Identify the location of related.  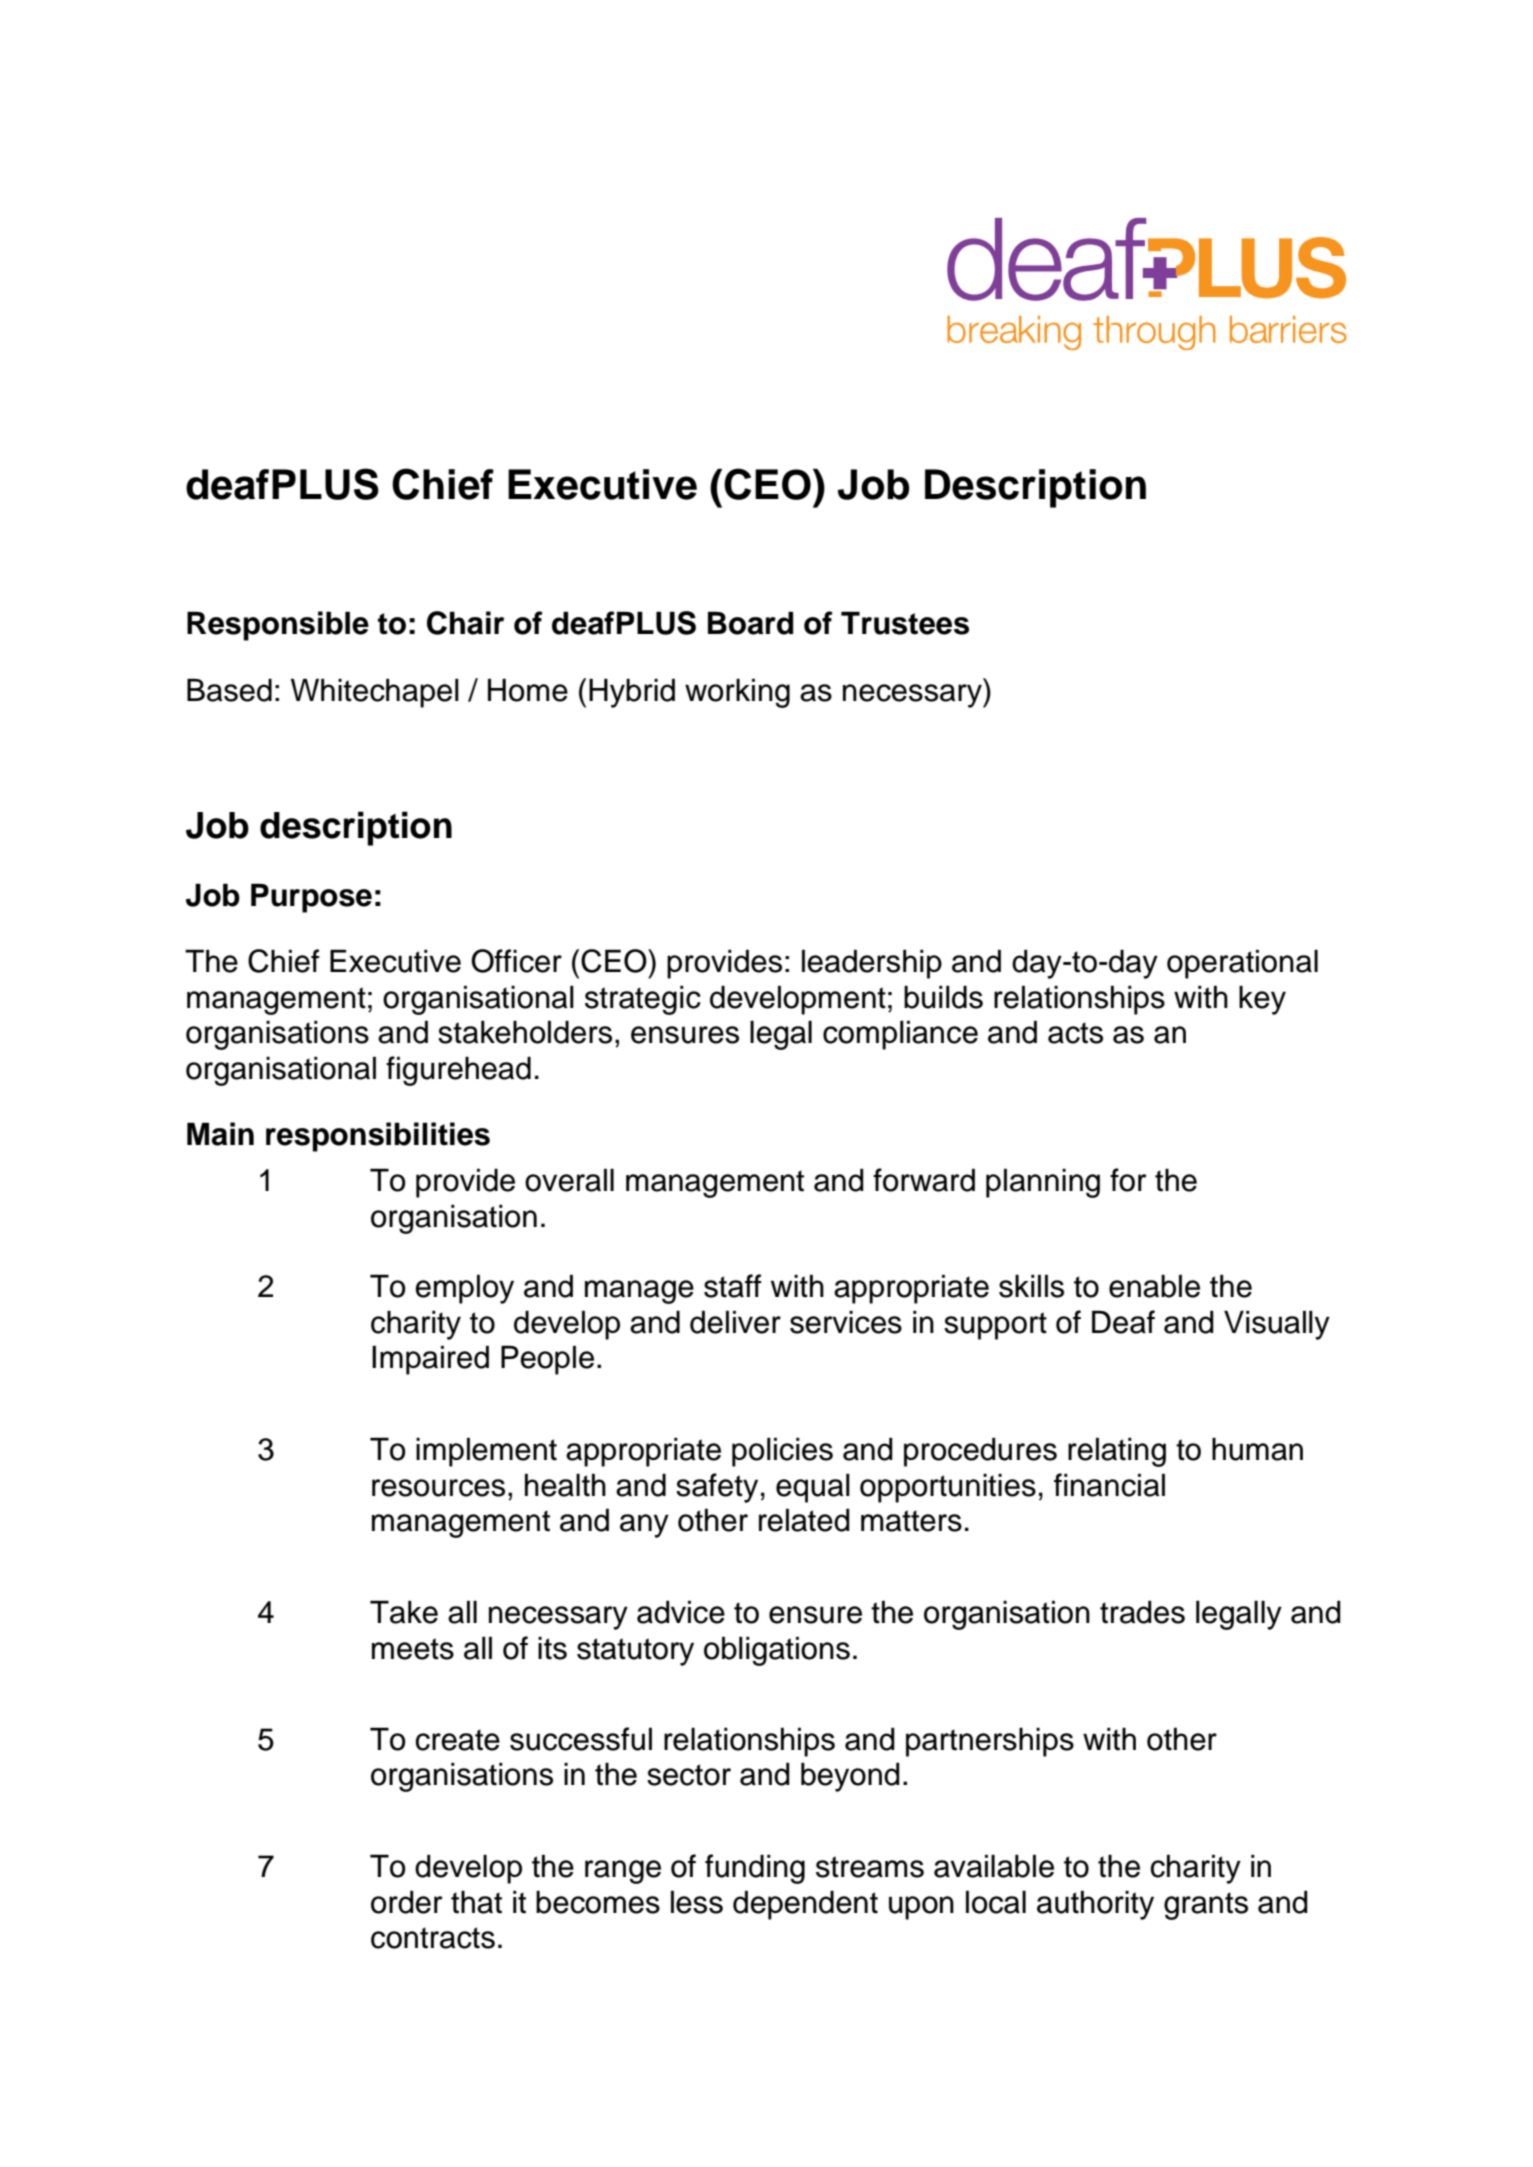
(804, 1520).
